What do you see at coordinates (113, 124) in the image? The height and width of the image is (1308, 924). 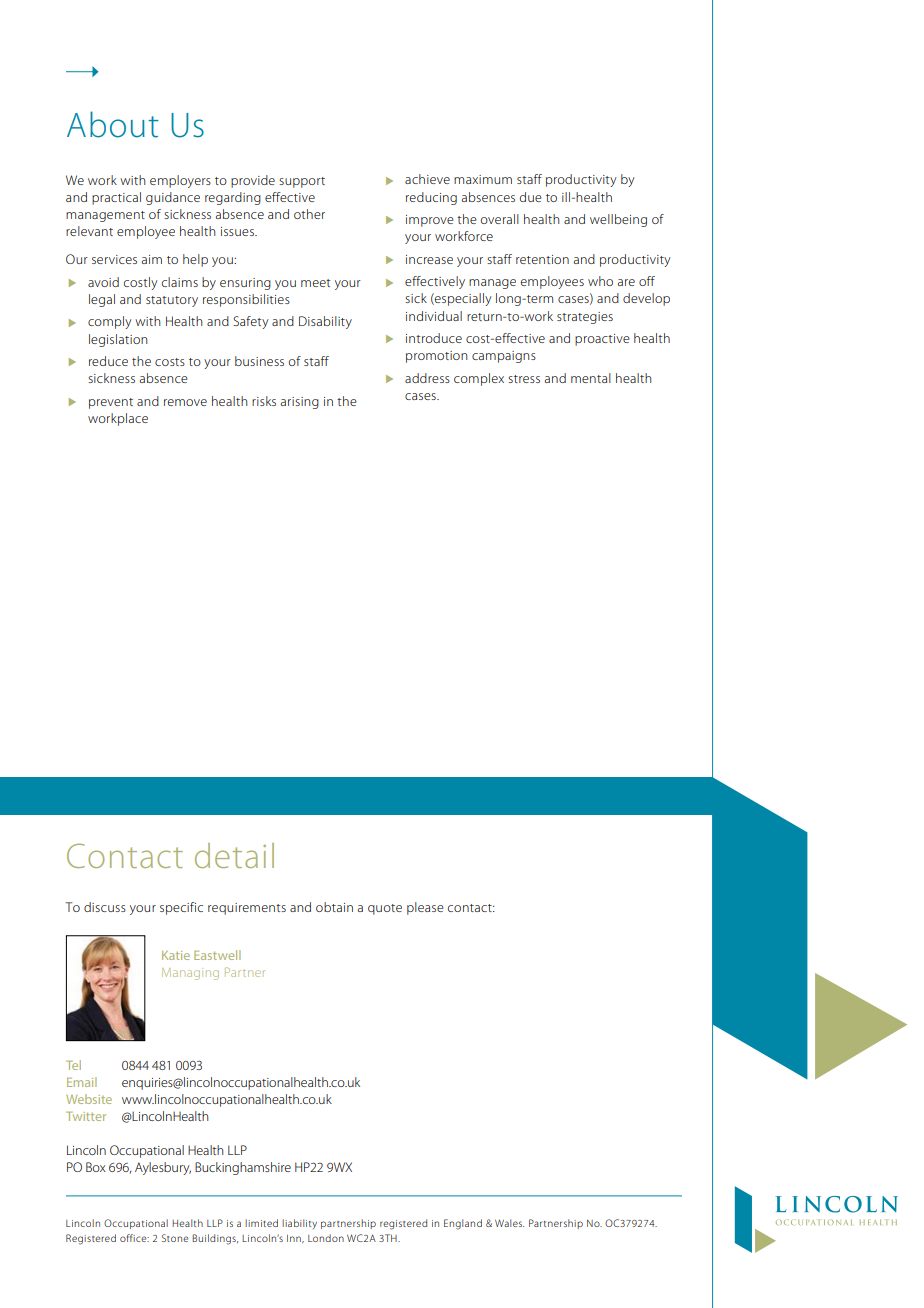 I see `About` at bounding box center [113, 124].
